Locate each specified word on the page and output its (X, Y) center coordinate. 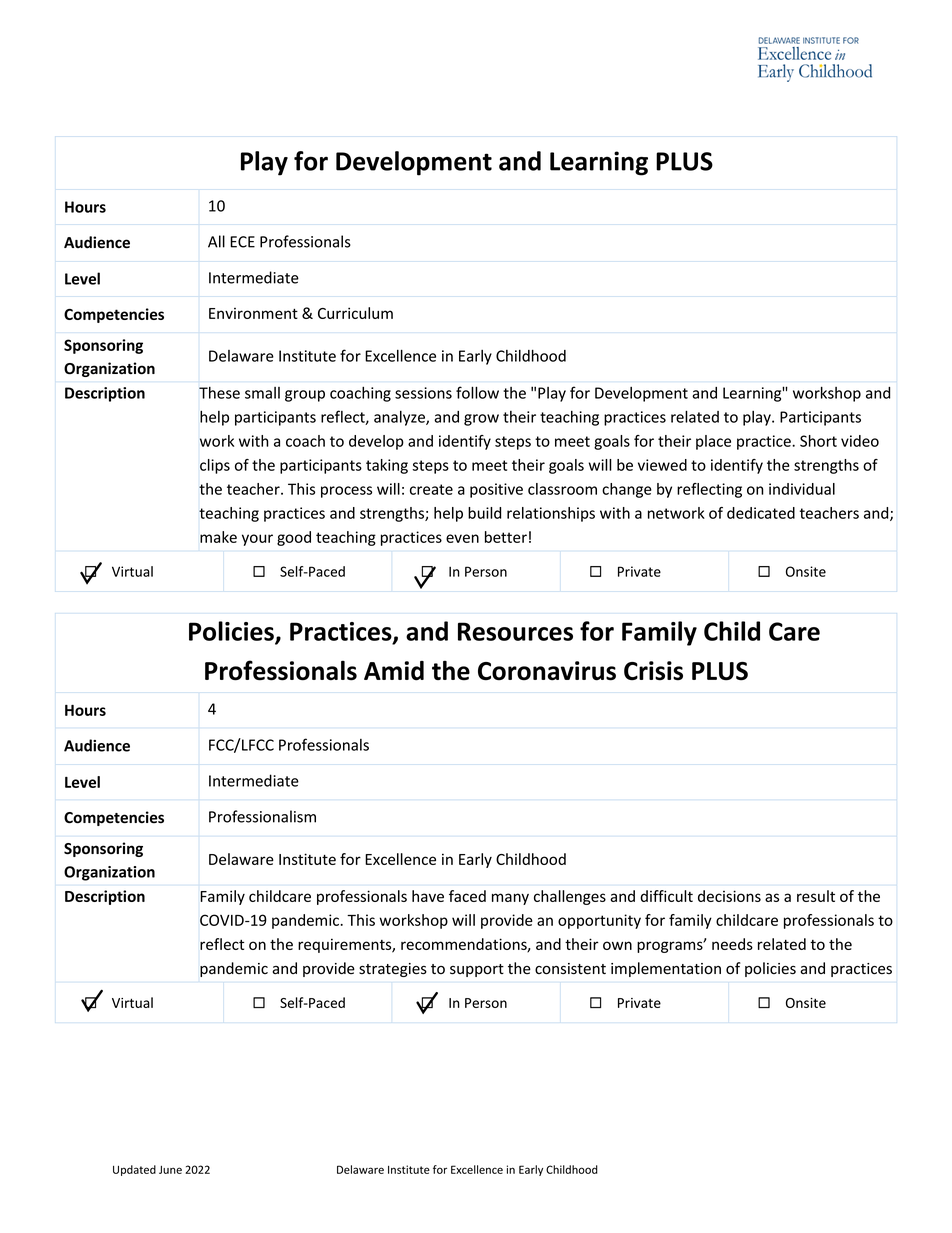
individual (802, 489)
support (477, 970)
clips (215, 466)
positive (496, 490)
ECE (242, 242)
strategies (393, 970)
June (170, 1170)
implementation (666, 969)
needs (732, 944)
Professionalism (262, 816)
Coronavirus (547, 671)
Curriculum (355, 313)
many (510, 899)
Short (818, 441)
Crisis (653, 671)
